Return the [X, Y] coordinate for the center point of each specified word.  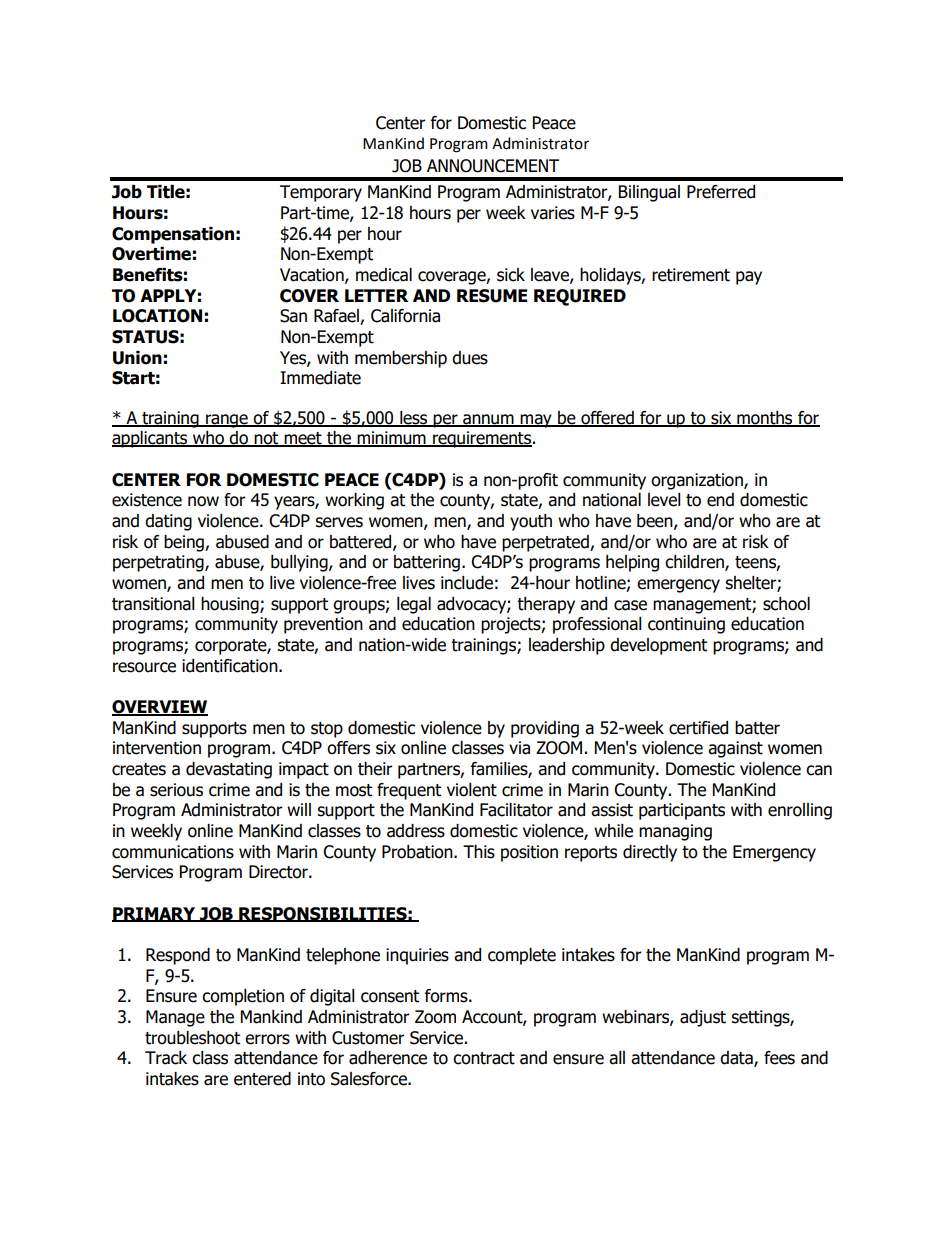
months [765, 418]
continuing [686, 625]
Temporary [321, 193]
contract [484, 1058]
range [227, 421]
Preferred [721, 192]
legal [414, 605]
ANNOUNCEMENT [493, 166]
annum [488, 420]
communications [173, 852]
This [479, 852]
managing [675, 832]
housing [231, 605]
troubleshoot [192, 1038]
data [737, 1059]
